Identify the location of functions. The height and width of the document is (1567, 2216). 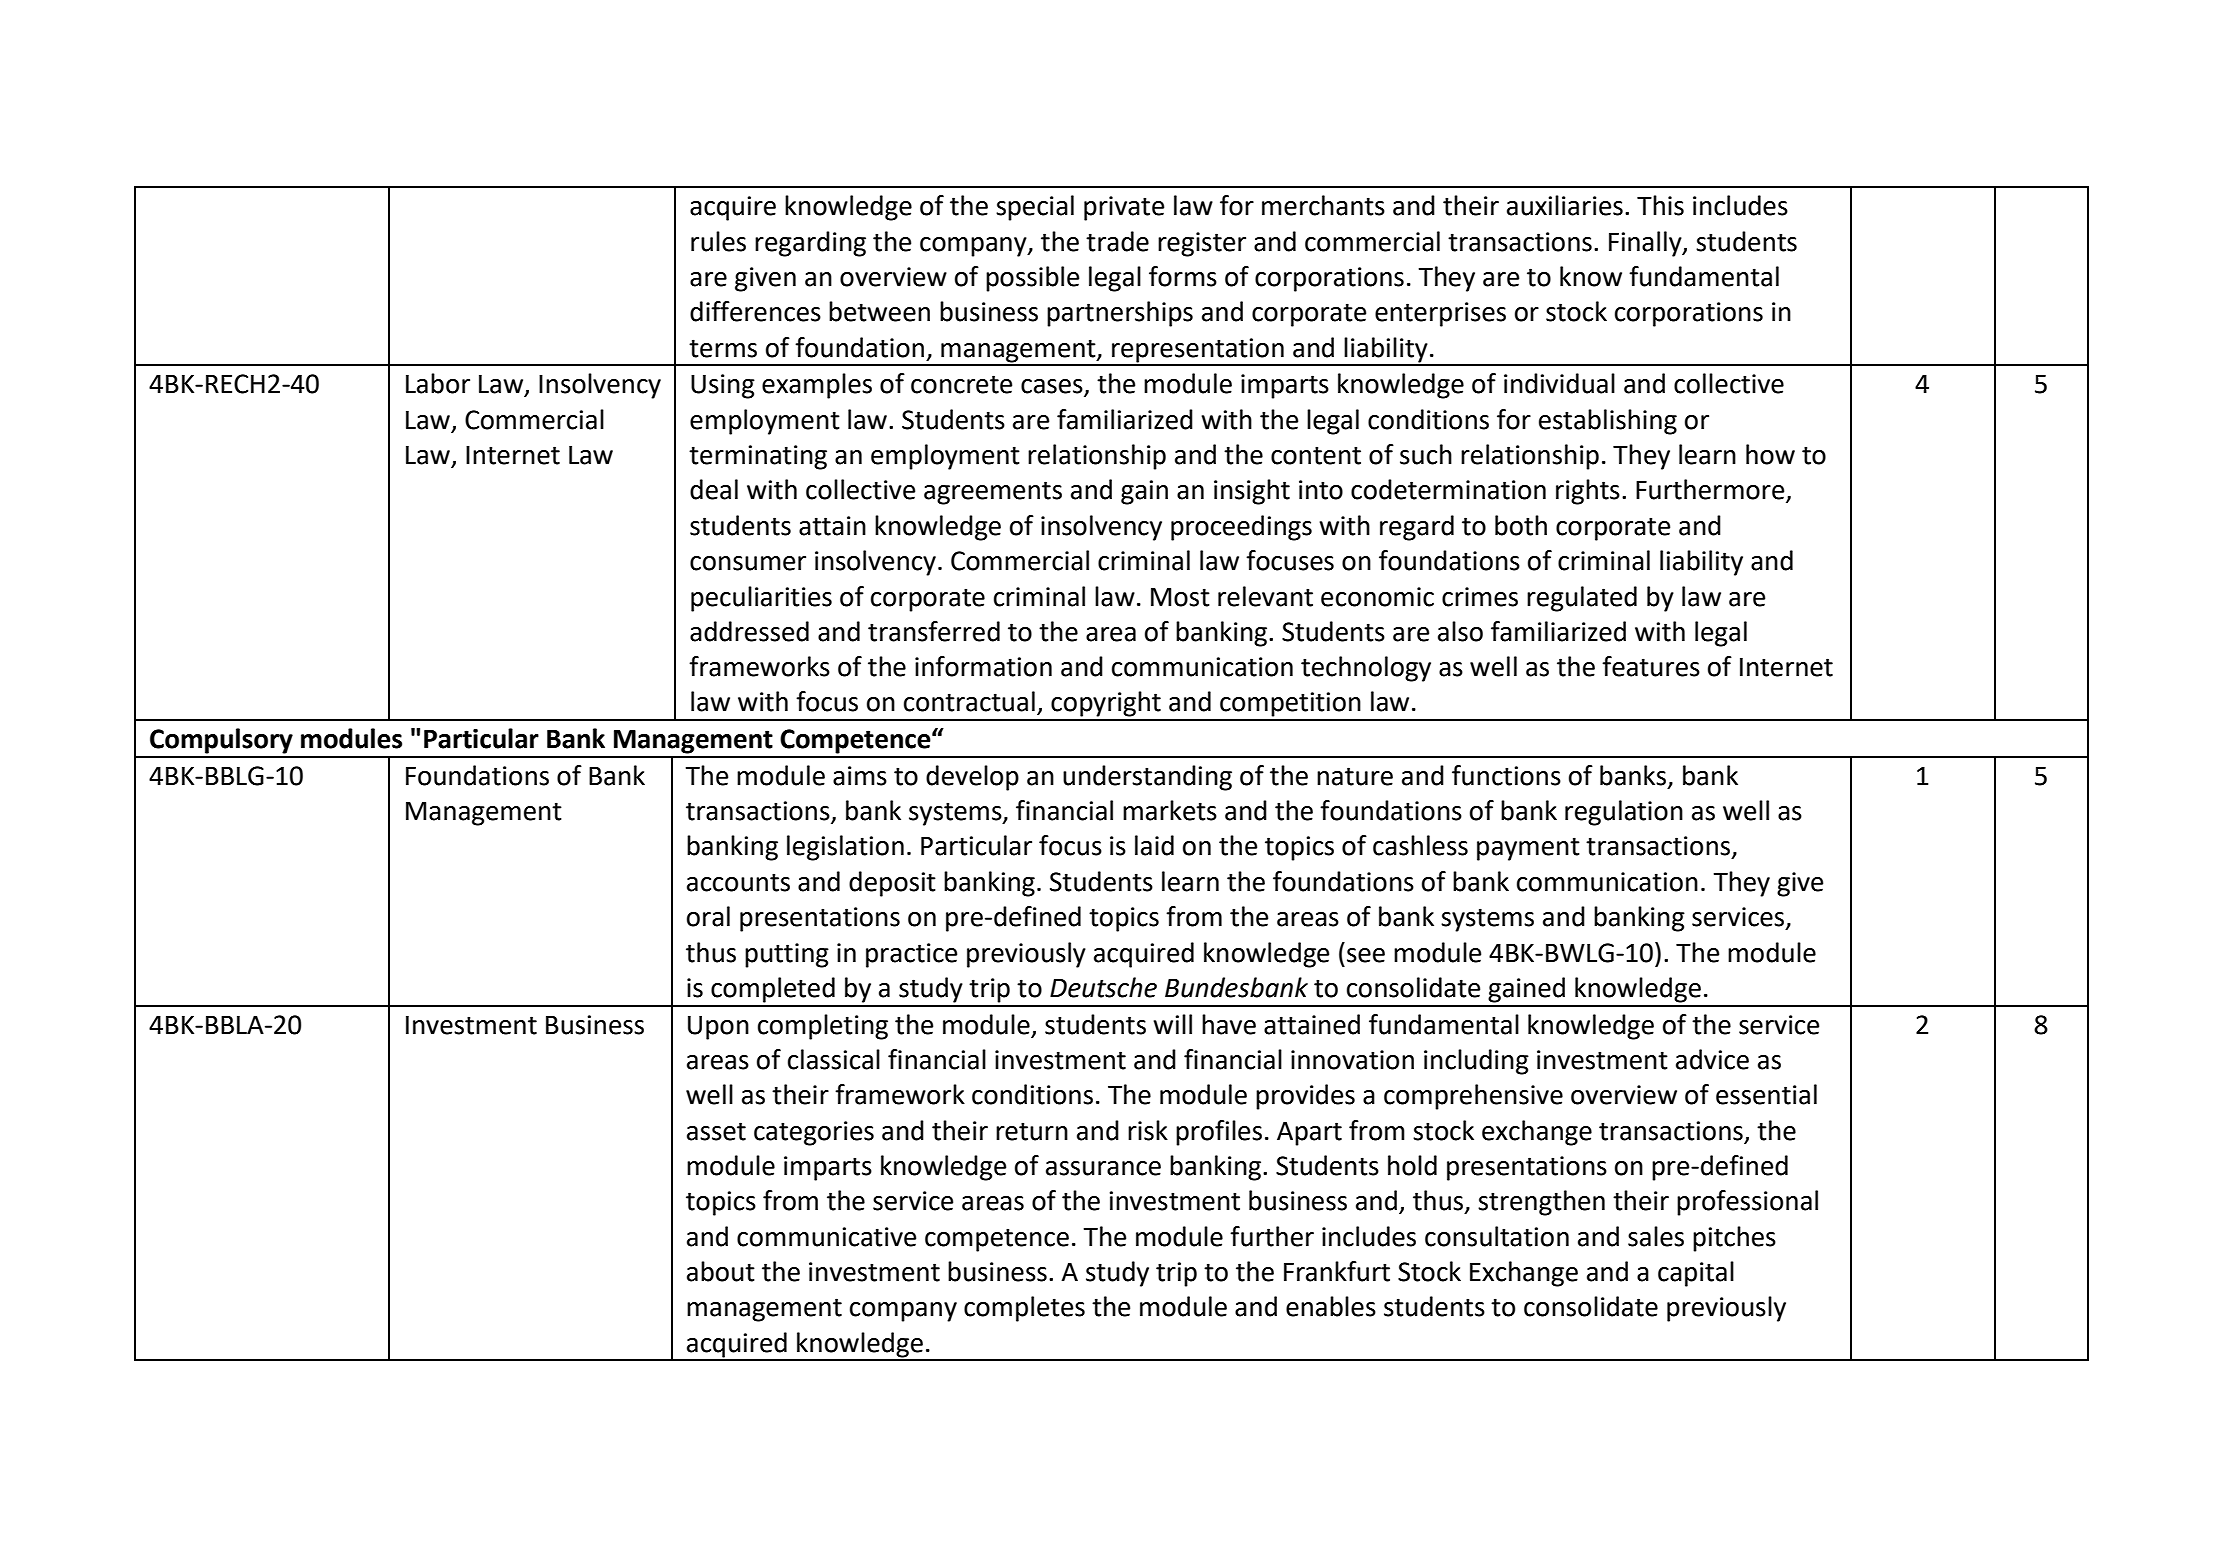
(1506, 775).
